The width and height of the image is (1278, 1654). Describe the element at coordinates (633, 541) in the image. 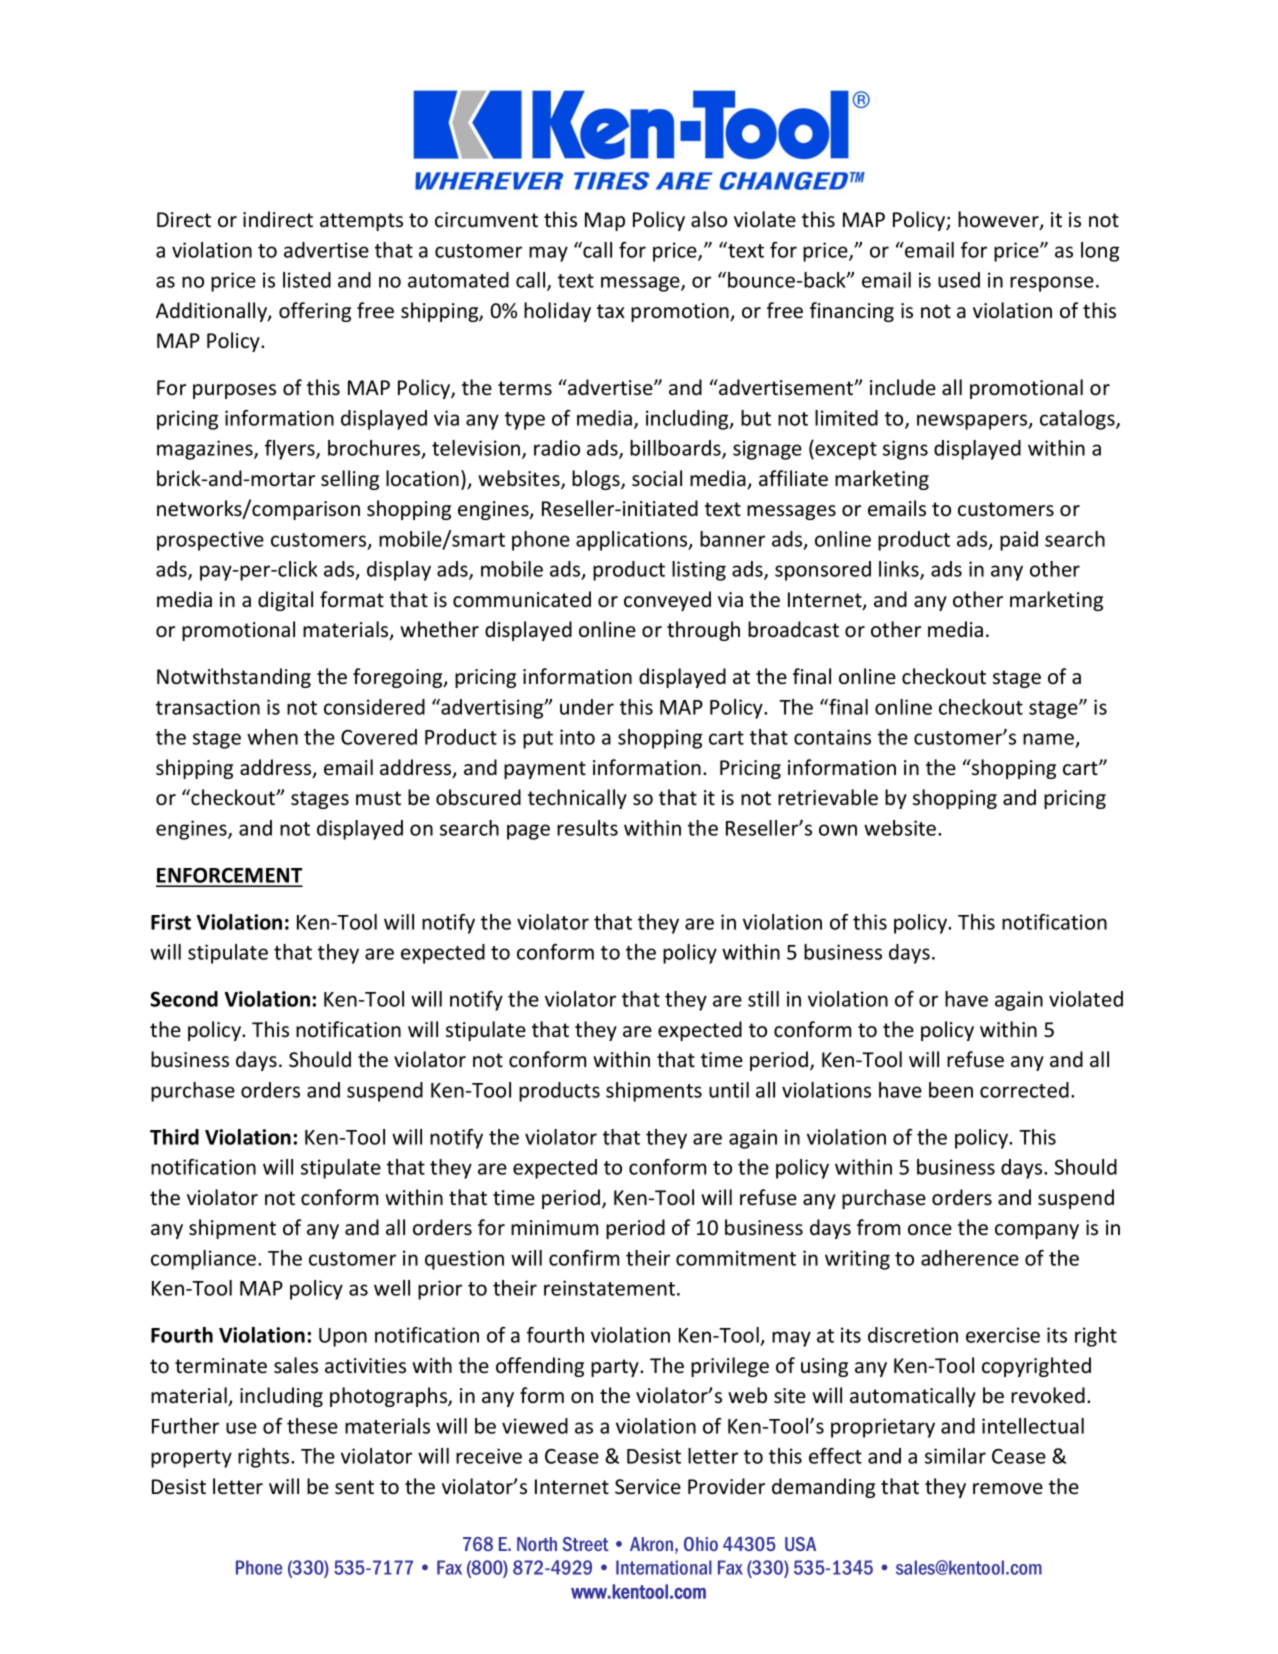

I see `applications` at that location.
